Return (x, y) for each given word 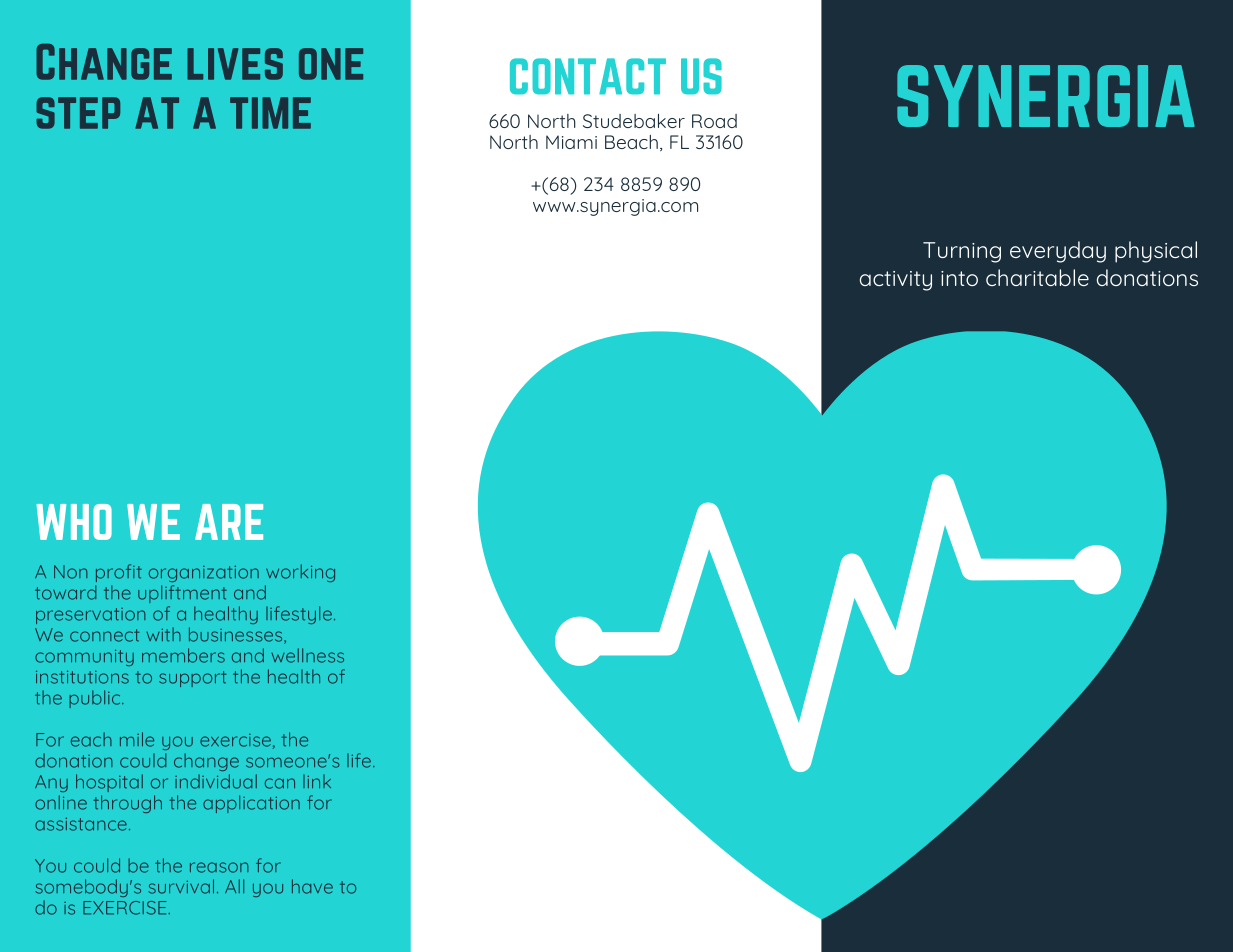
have (312, 886)
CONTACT (588, 76)
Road (714, 121)
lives (235, 64)
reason (219, 867)
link (317, 781)
